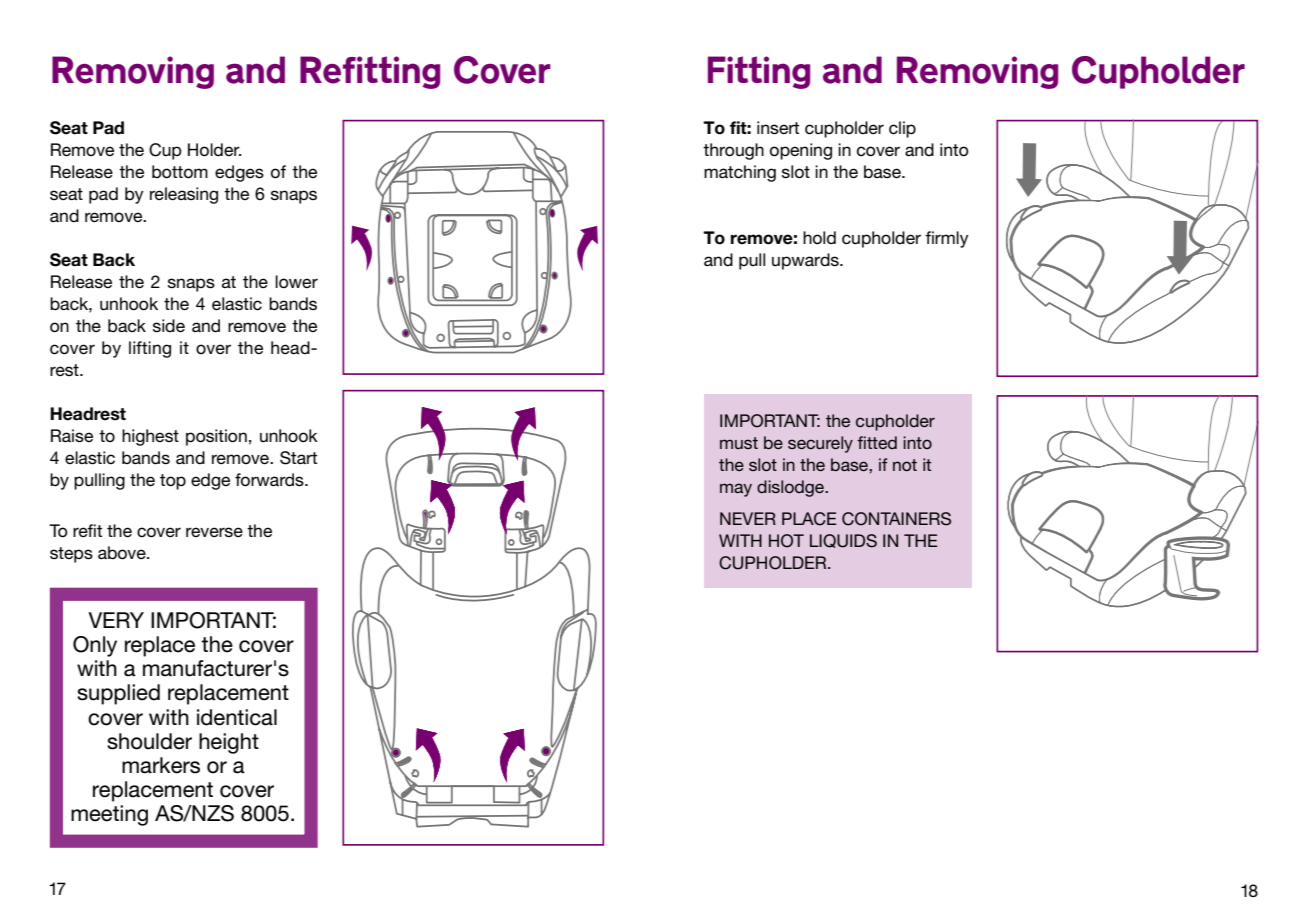  Describe the element at coordinates (123, 553) in the screenshot. I see `above` at that location.
